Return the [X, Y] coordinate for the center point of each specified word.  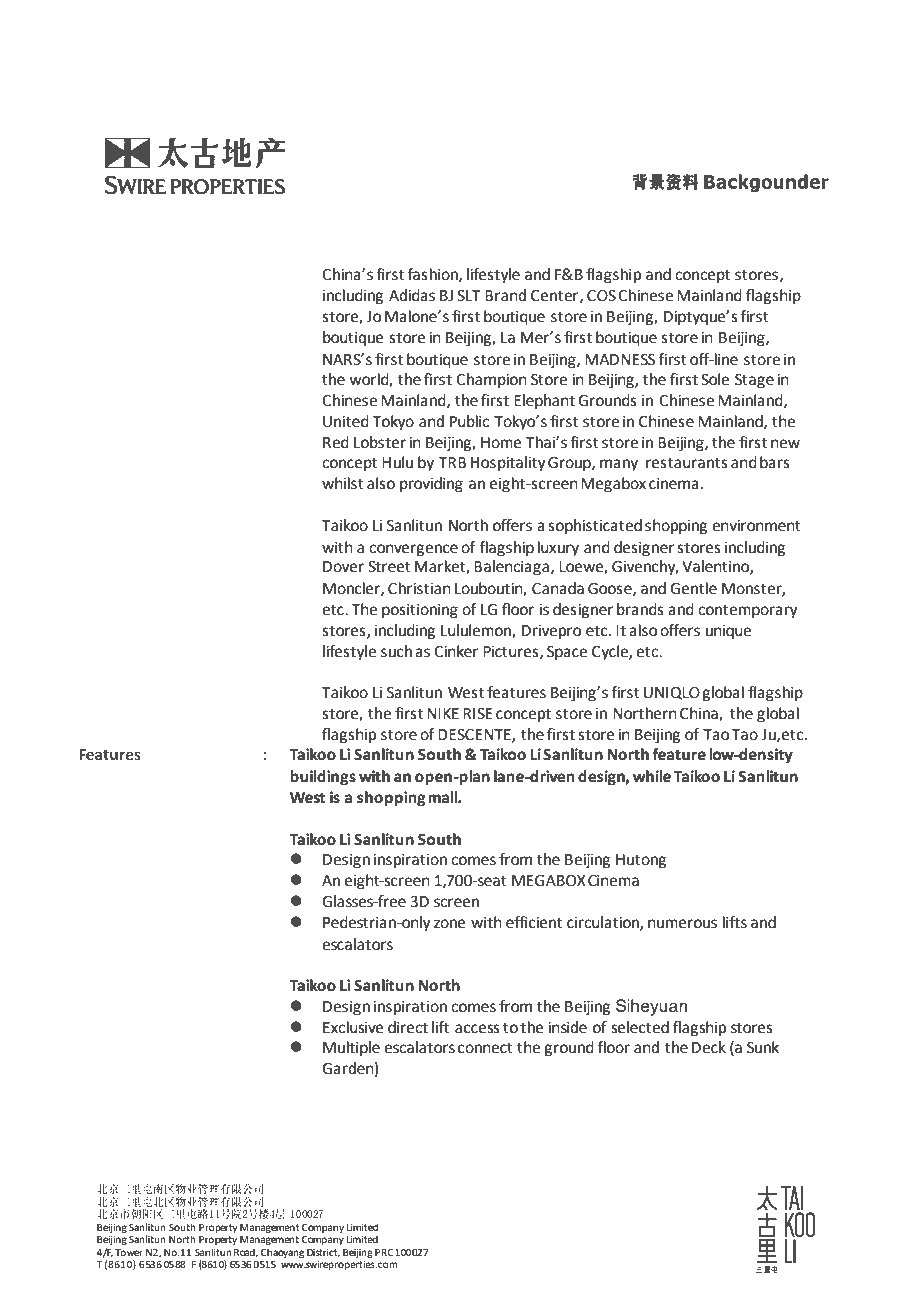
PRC [384, 1252]
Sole [715, 379]
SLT [469, 296]
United [346, 421]
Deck [709, 1047]
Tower [129, 1252]
